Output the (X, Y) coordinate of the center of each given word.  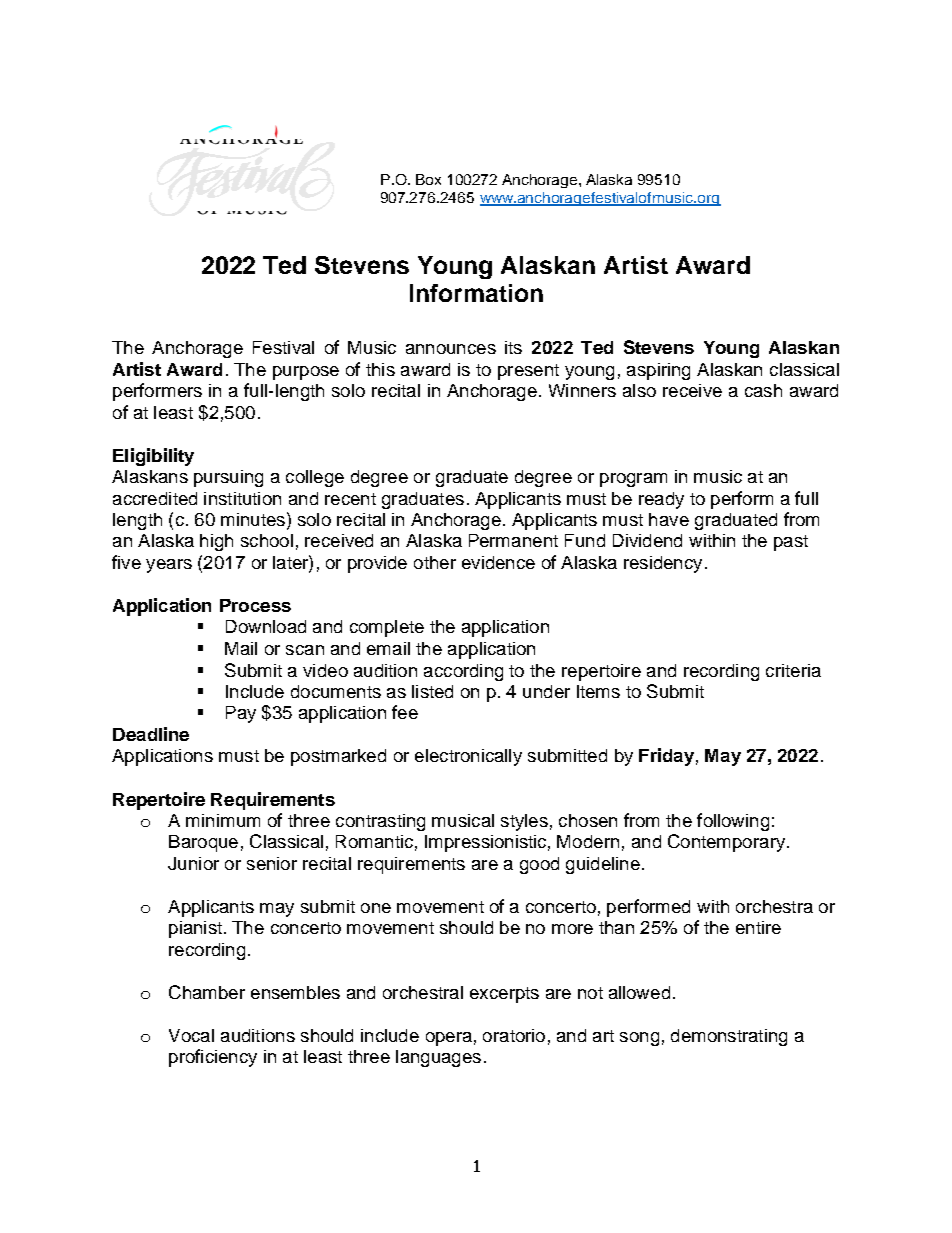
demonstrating (729, 1037)
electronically (468, 757)
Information (476, 293)
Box (428, 179)
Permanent (513, 540)
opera (449, 1039)
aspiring (658, 371)
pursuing (228, 478)
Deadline (151, 734)
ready (661, 500)
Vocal (191, 1035)
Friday (666, 757)
